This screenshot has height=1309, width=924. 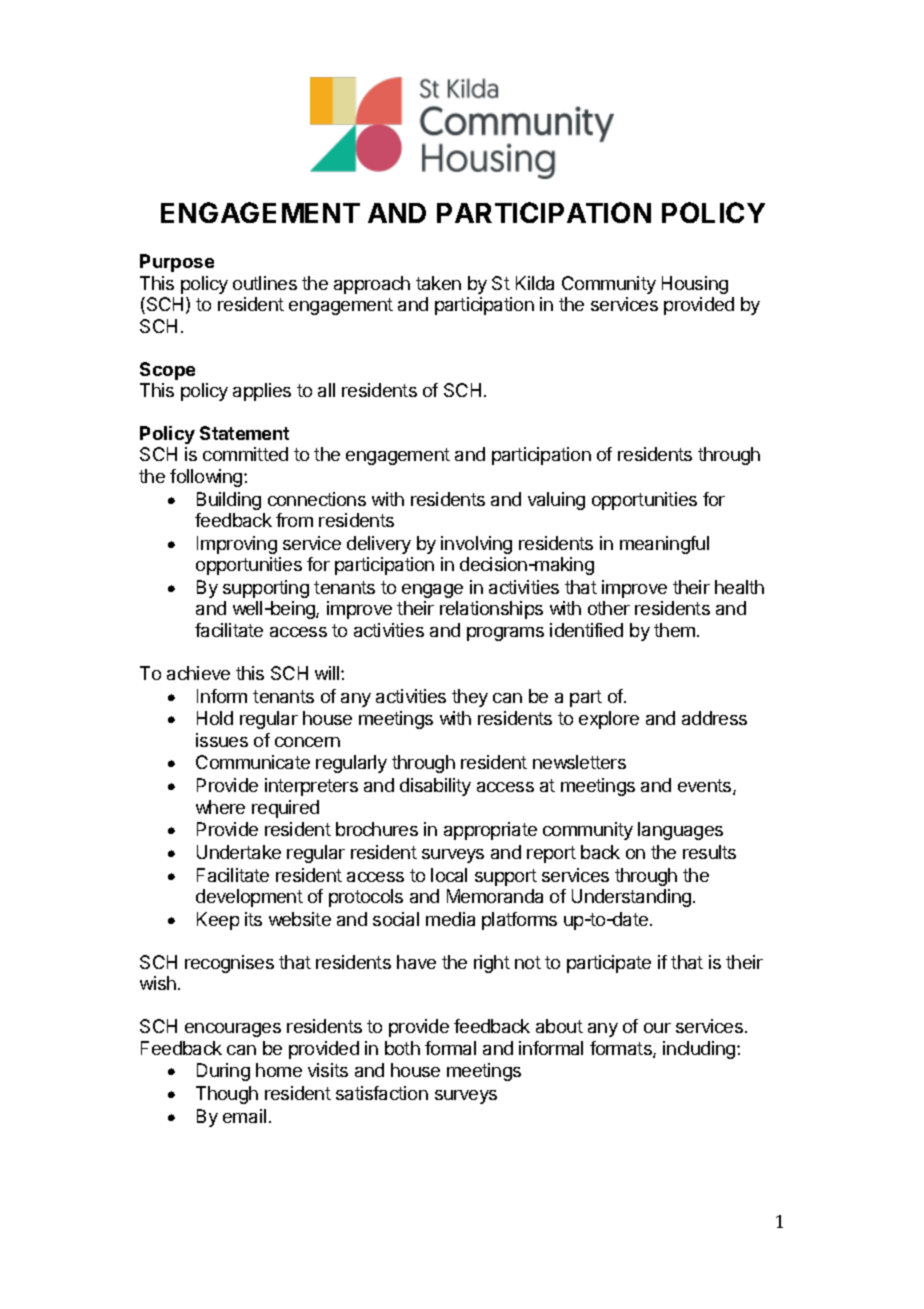 What do you see at coordinates (237, 545) in the screenshot?
I see `Improving` at bounding box center [237, 545].
